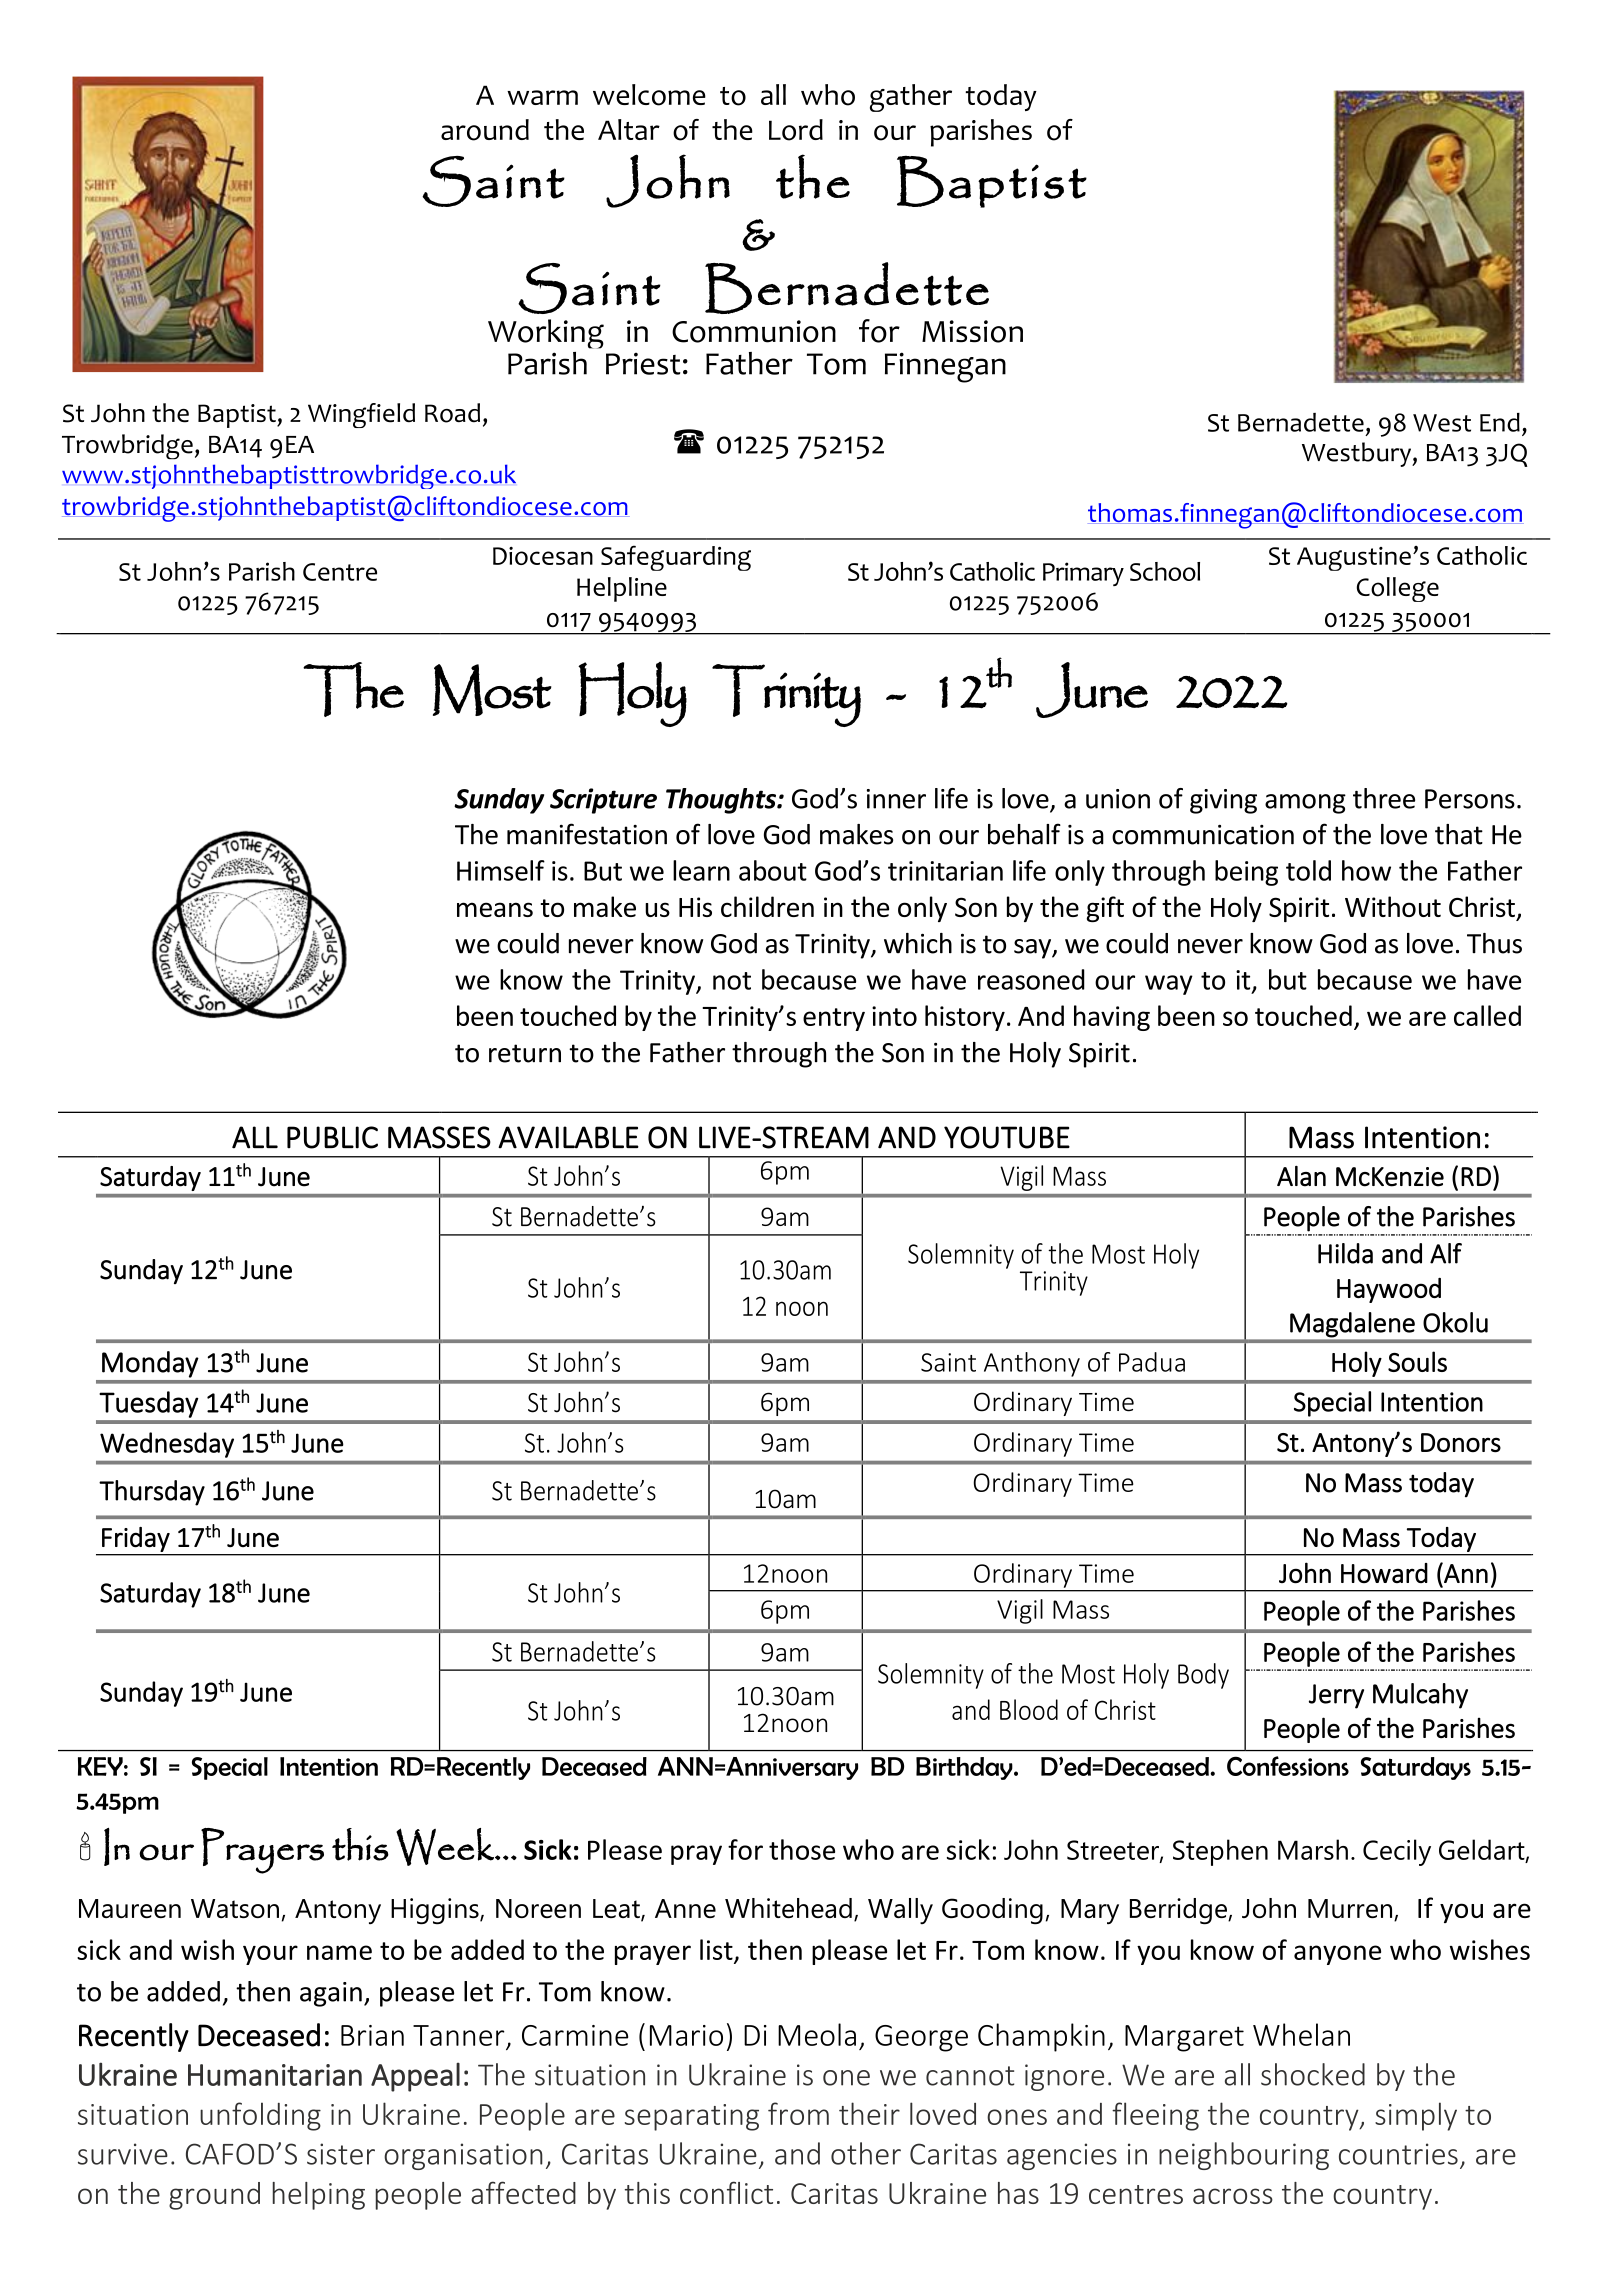 Image resolution: width=1608 pixels, height=2275 pixels. Describe the element at coordinates (676, 558) in the screenshot. I see `Safeguarding` at that location.
